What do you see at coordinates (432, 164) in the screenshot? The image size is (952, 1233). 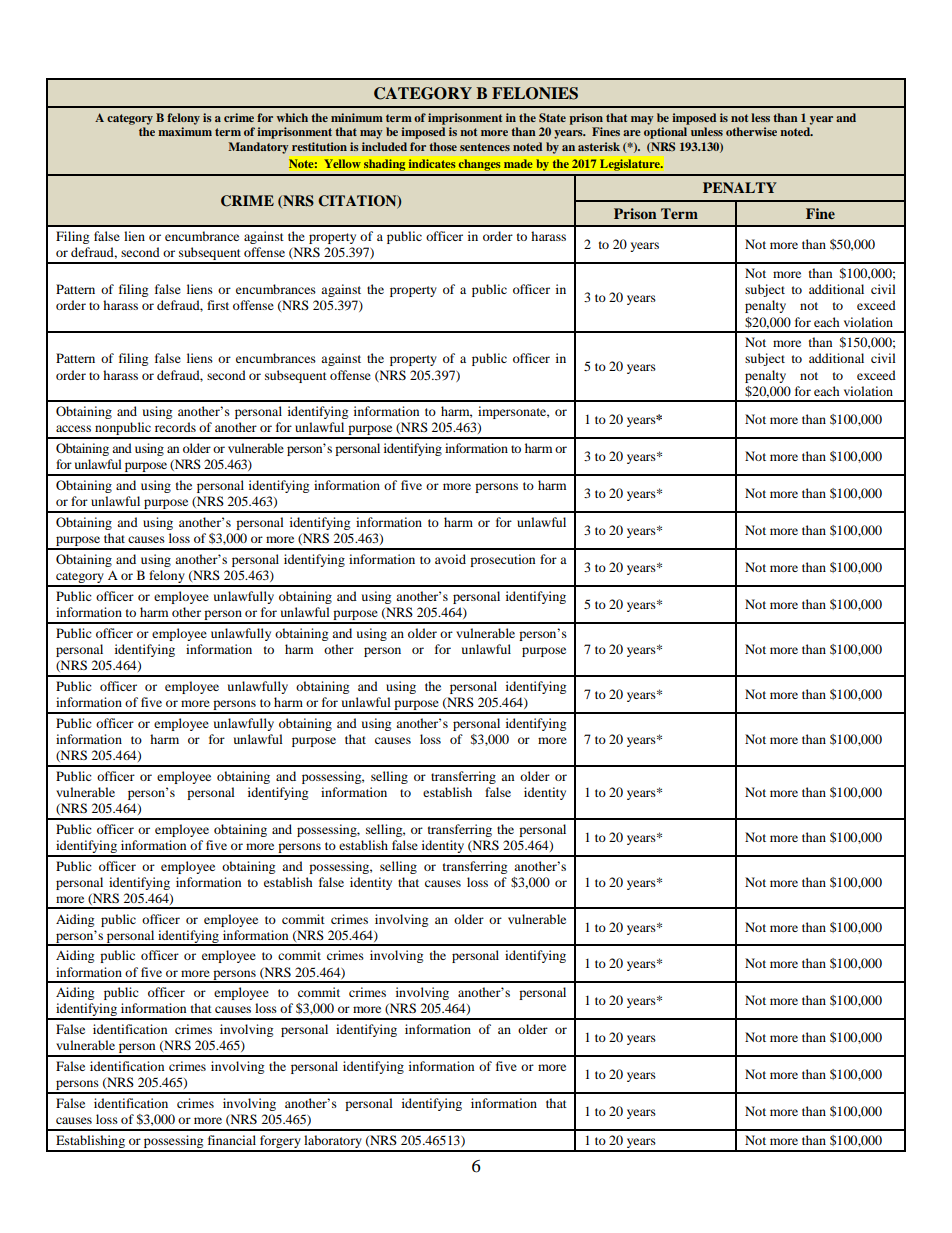 I see `indicates` at bounding box center [432, 164].
